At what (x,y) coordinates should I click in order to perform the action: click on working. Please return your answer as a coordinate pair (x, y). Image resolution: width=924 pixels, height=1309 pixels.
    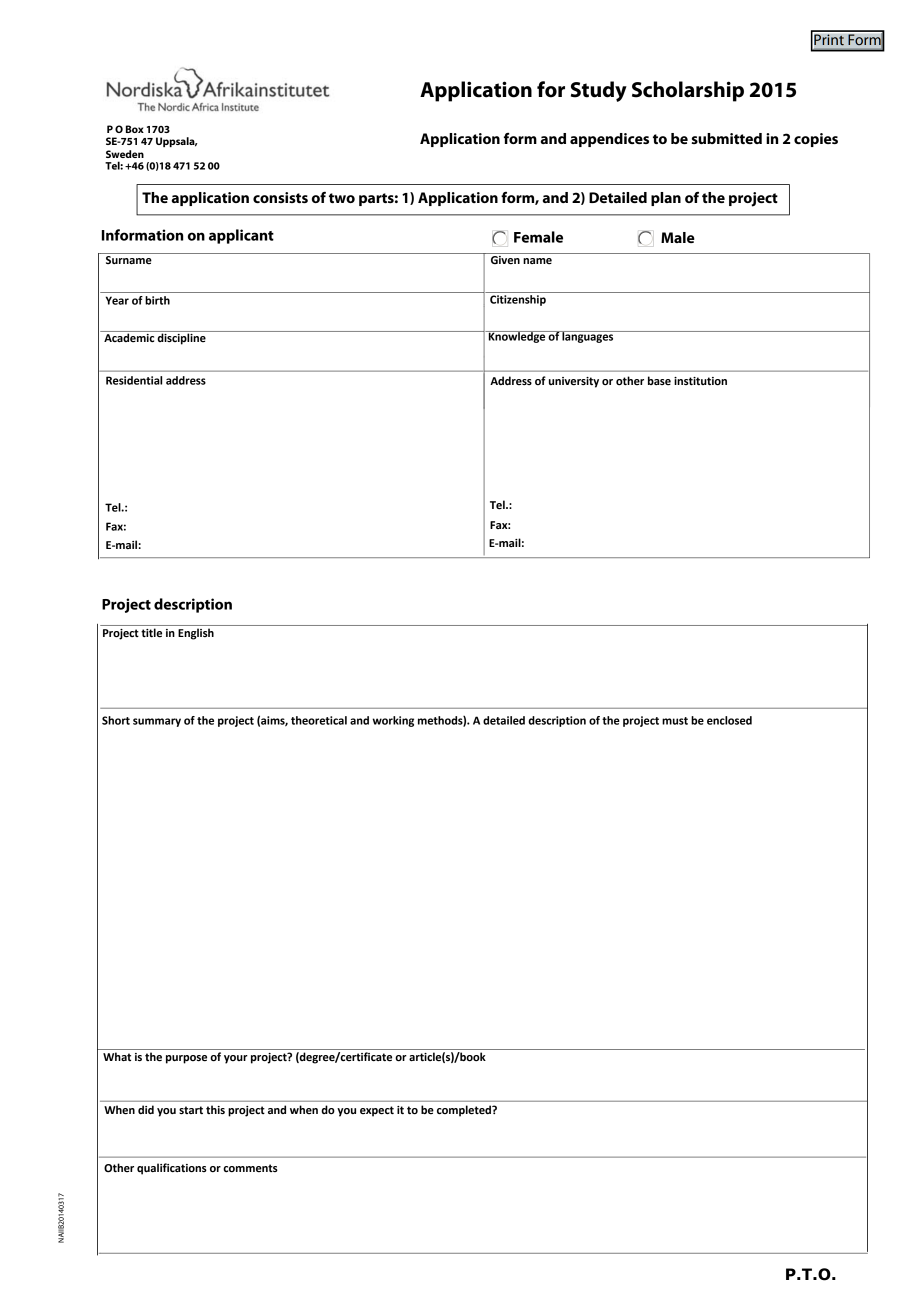
    Looking at the image, I should click on (393, 721).
